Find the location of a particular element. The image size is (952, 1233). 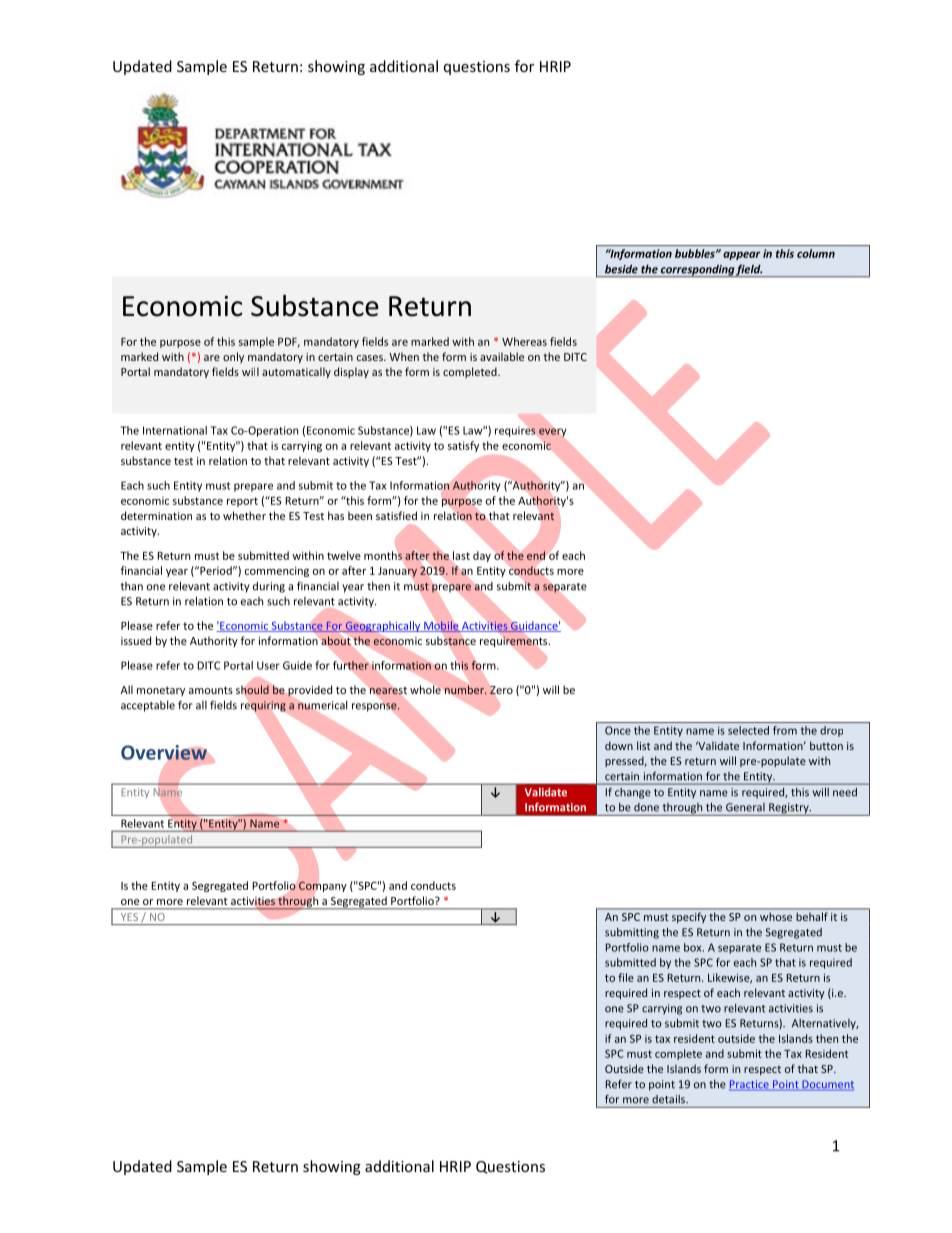

Whereas is located at coordinates (524, 341).
